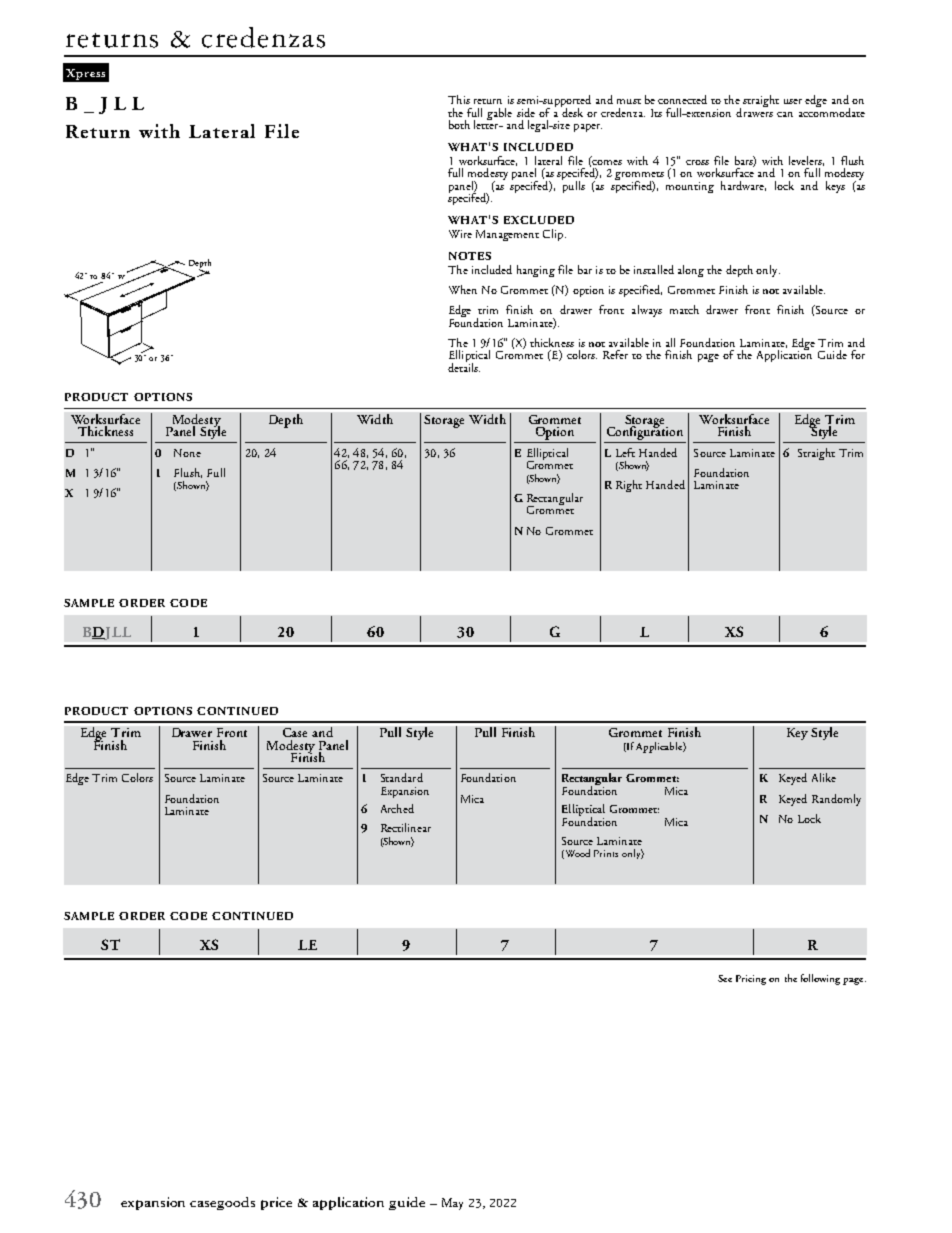  Describe the element at coordinates (725, 978) in the screenshot. I see `See` at that location.
